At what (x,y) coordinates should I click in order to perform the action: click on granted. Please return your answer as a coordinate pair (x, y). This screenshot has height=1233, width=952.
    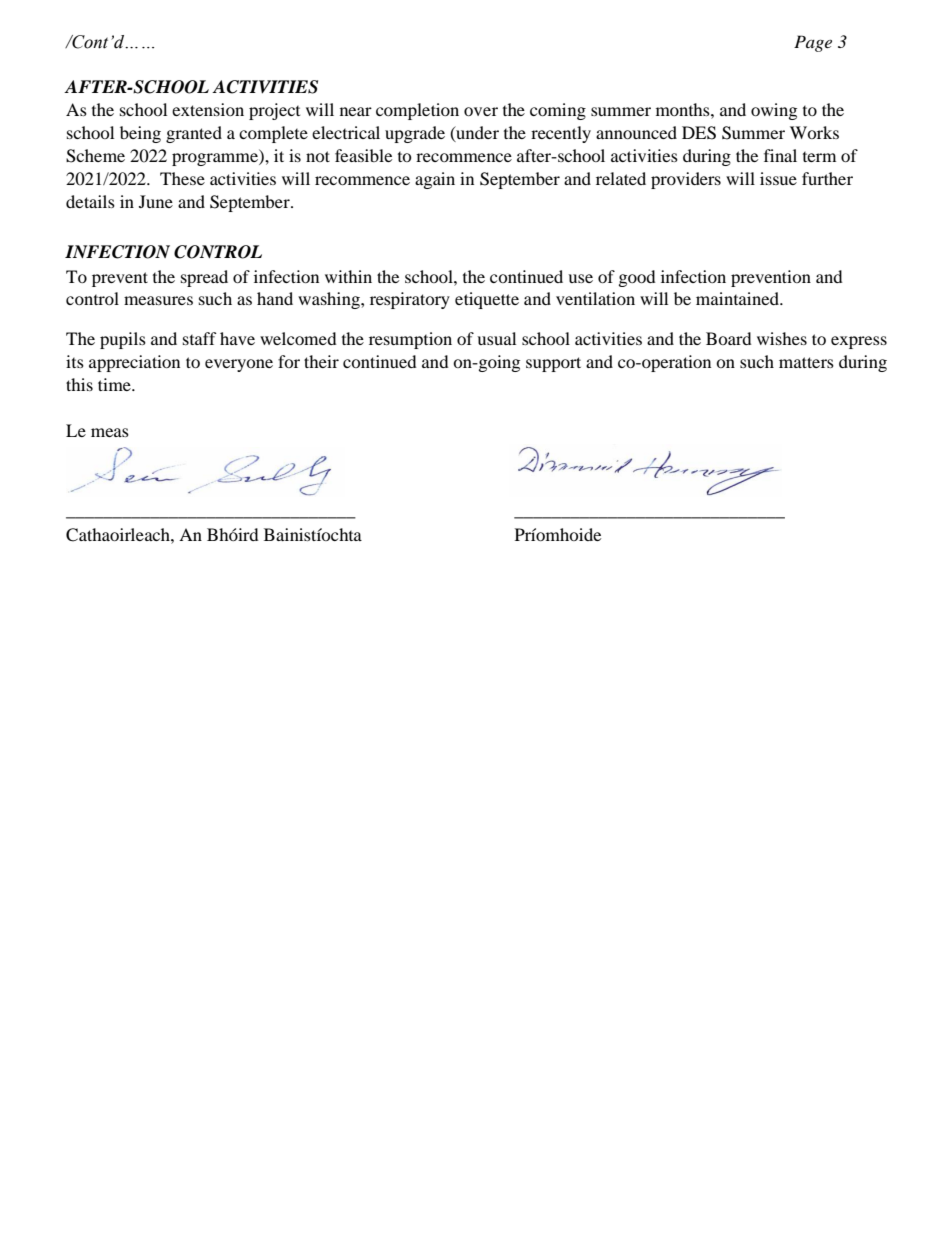
    Looking at the image, I should click on (194, 134).
